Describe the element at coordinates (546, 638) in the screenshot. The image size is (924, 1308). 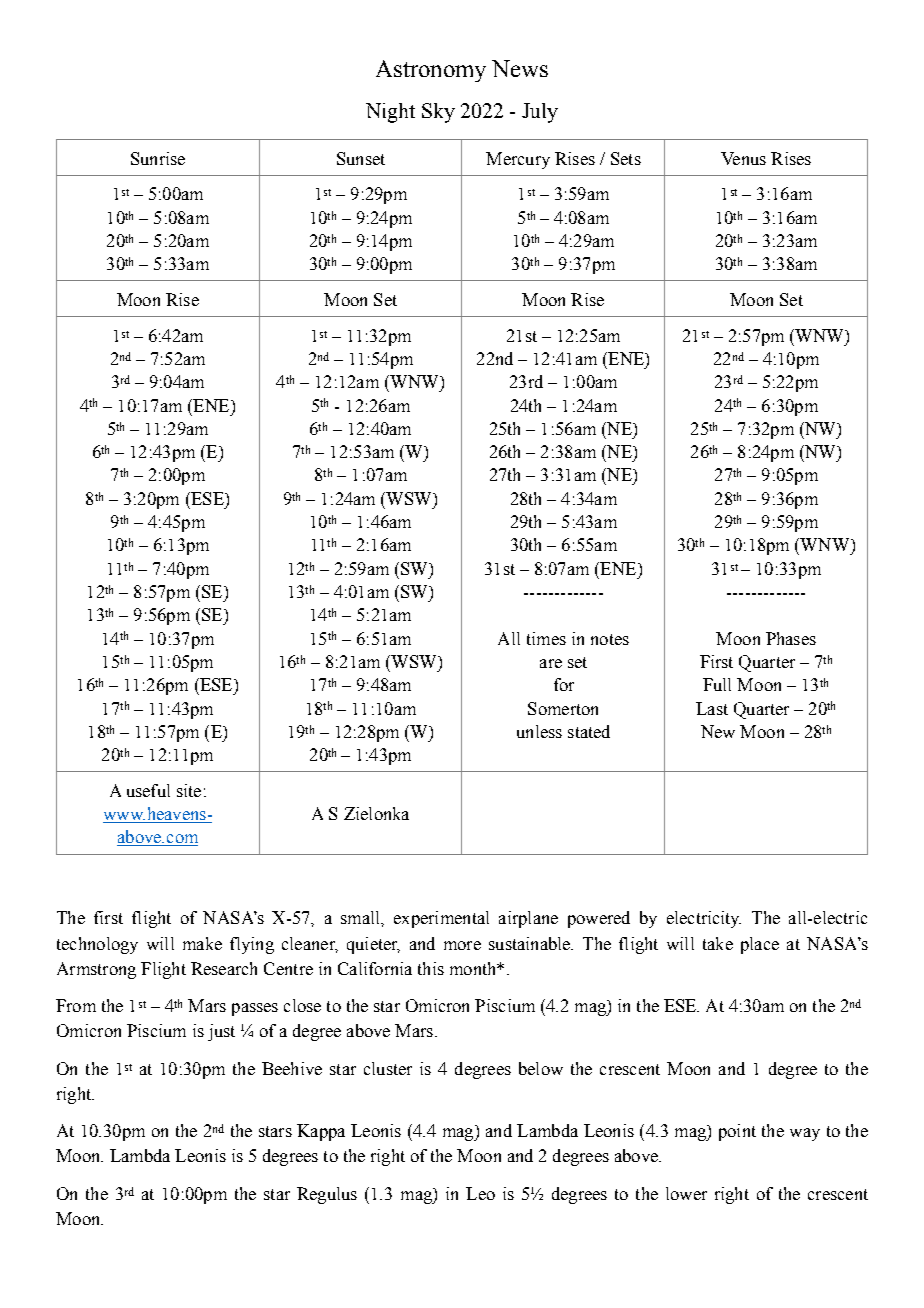
I see `times` at that location.
